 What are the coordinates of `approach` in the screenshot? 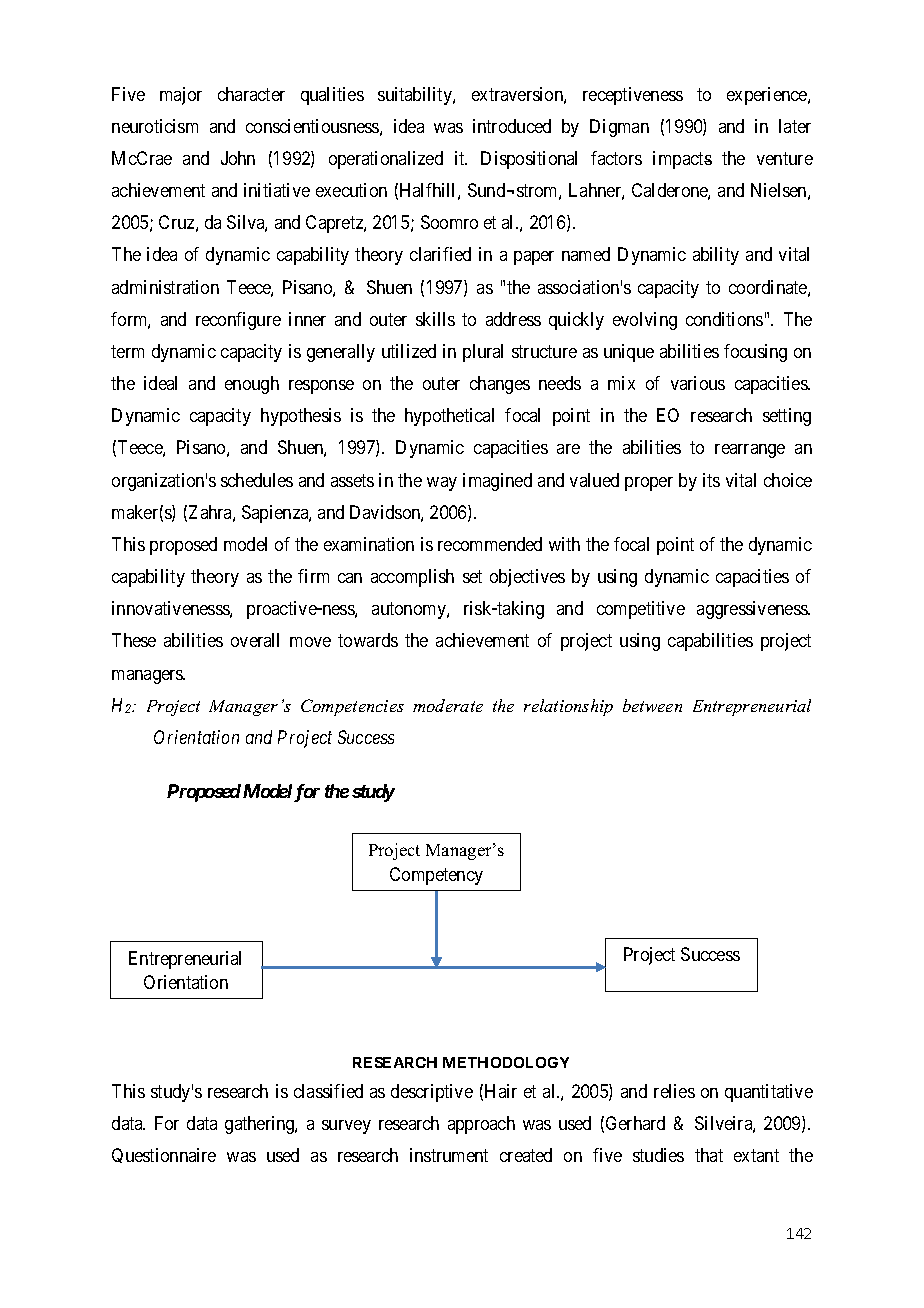 It's located at (481, 1125).
